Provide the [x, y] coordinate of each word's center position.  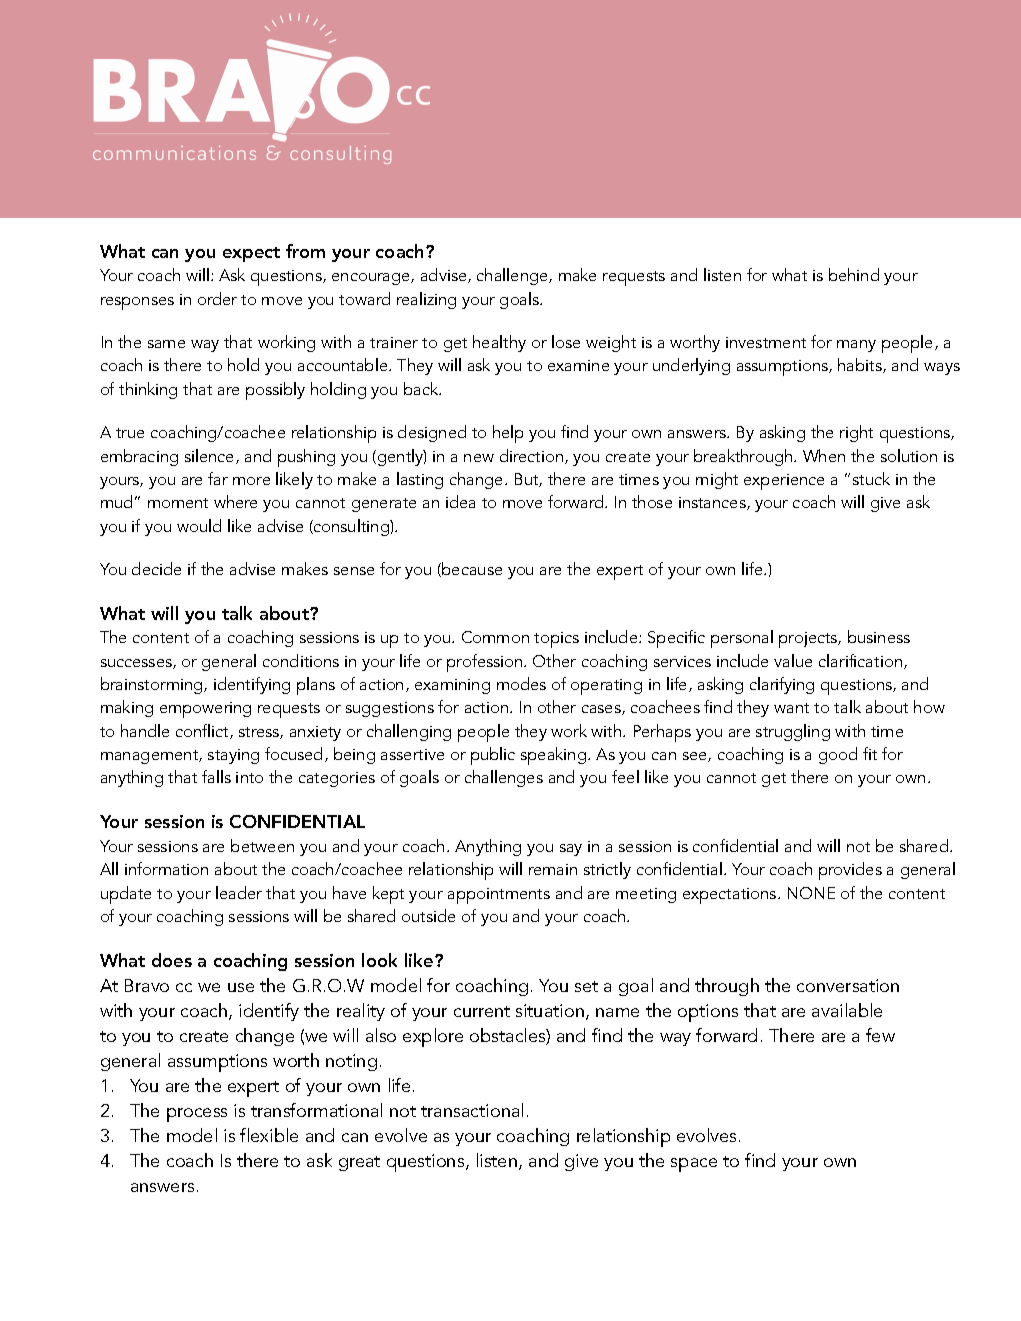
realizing [426, 300]
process [197, 1115]
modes [521, 683]
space [694, 1165]
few [880, 1035]
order [217, 298]
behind [854, 274]
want [791, 708]
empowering [205, 710]
